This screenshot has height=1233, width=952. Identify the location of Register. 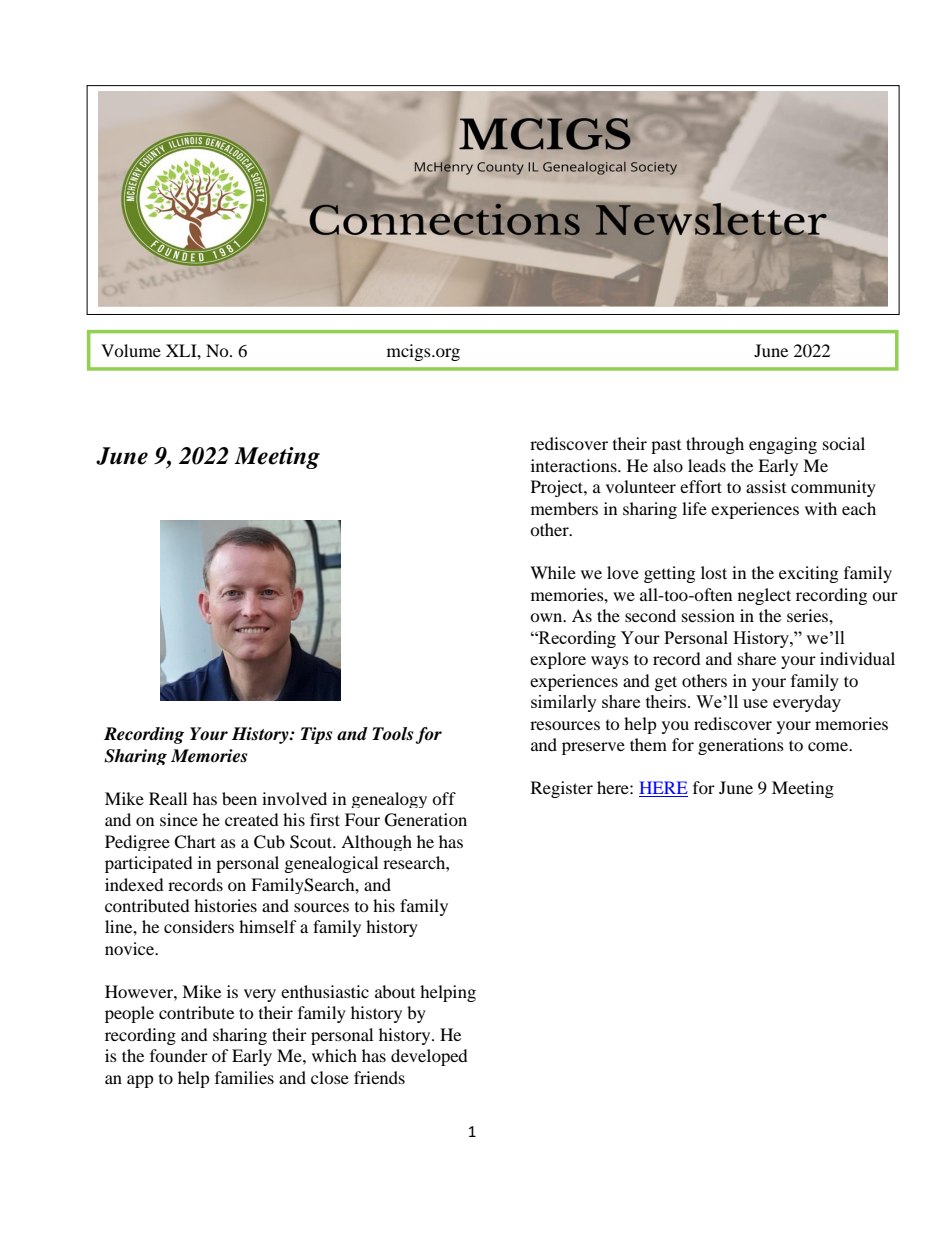
(562, 789).
